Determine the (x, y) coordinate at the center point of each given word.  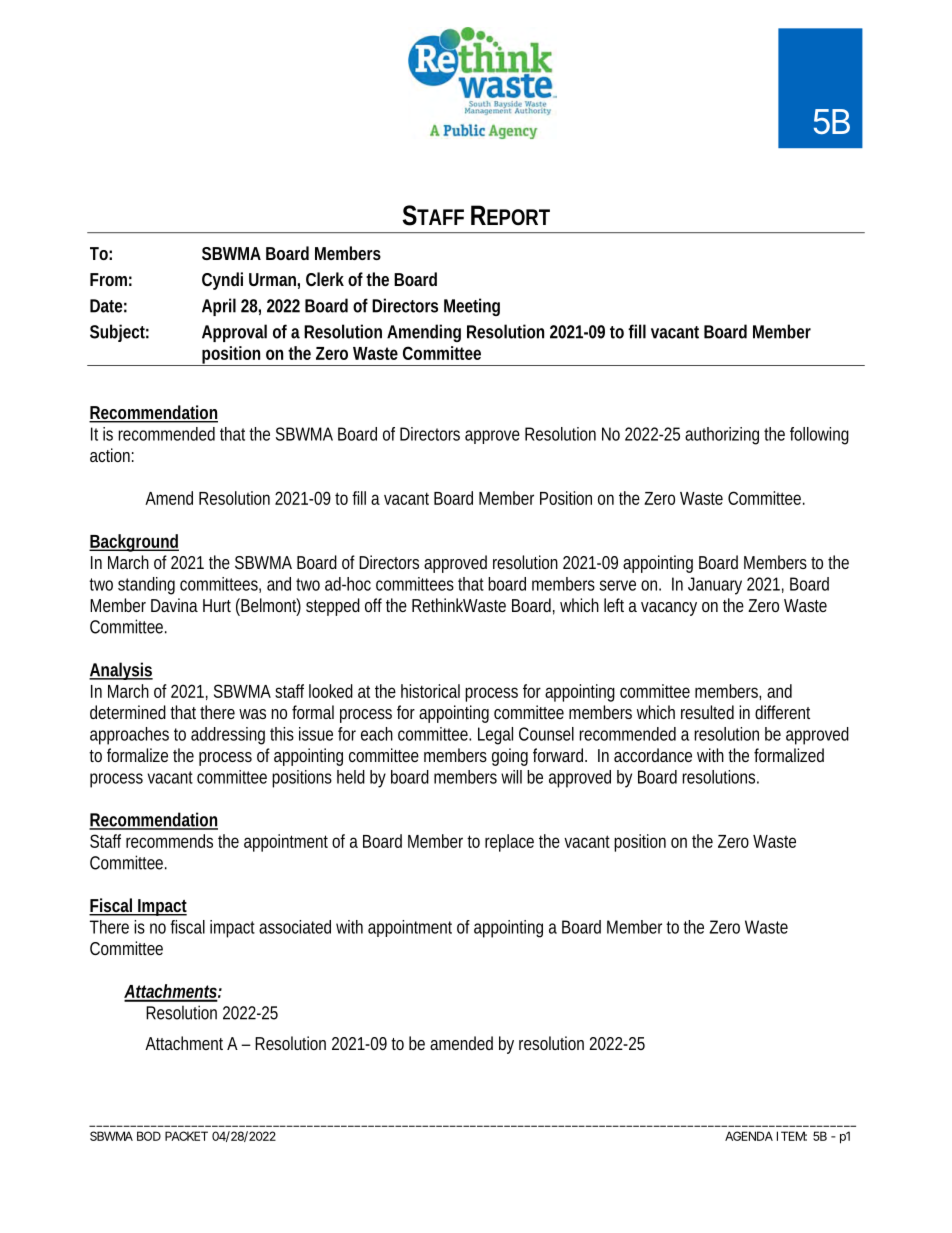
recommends (169, 841)
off (376, 605)
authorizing (722, 436)
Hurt (217, 605)
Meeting (472, 307)
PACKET (186, 1136)
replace (509, 843)
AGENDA (749, 1136)
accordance (653, 755)
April (219, 307)
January (715, 586)
